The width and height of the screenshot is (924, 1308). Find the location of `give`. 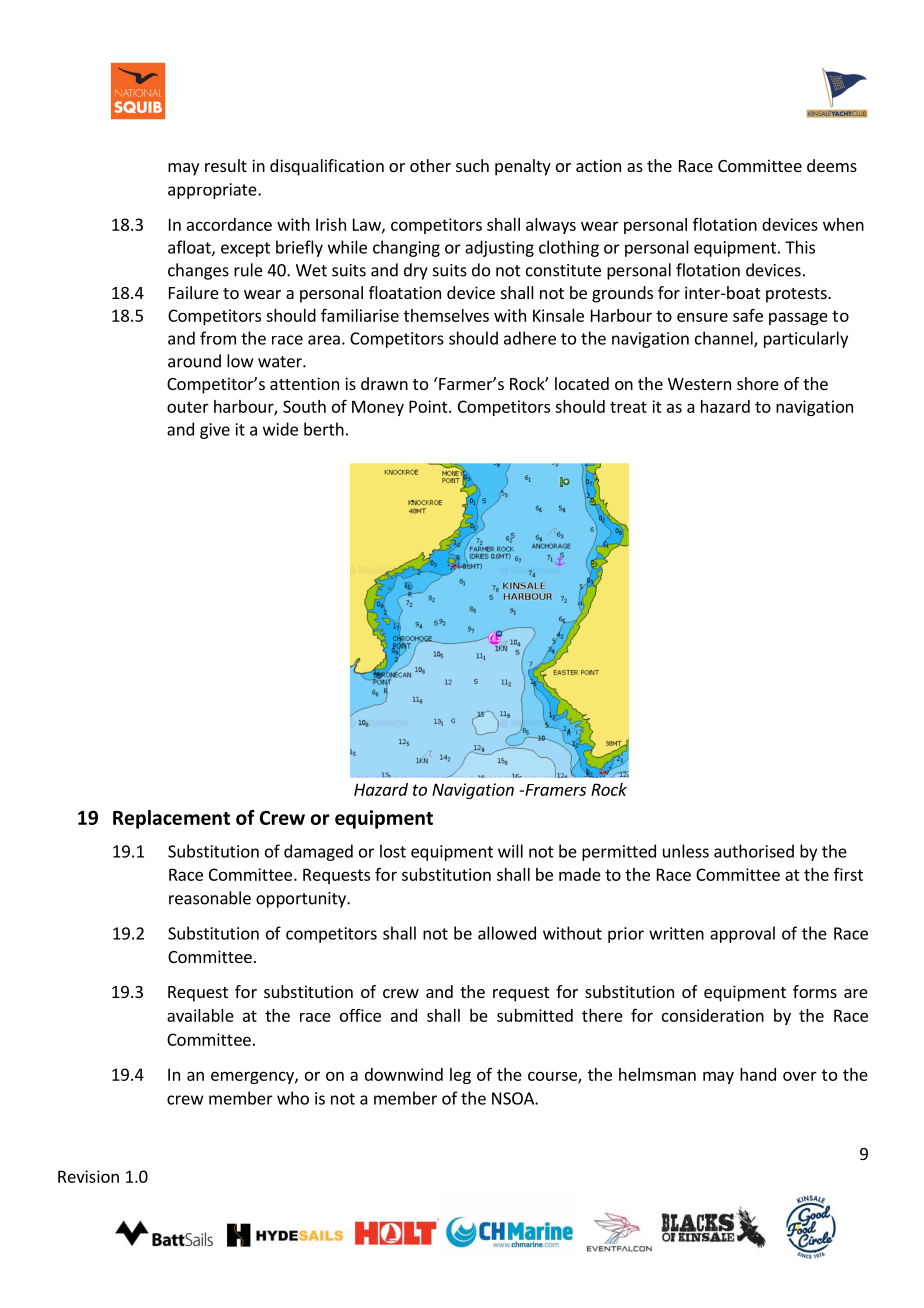

give is located at coordinates (215, 431).
